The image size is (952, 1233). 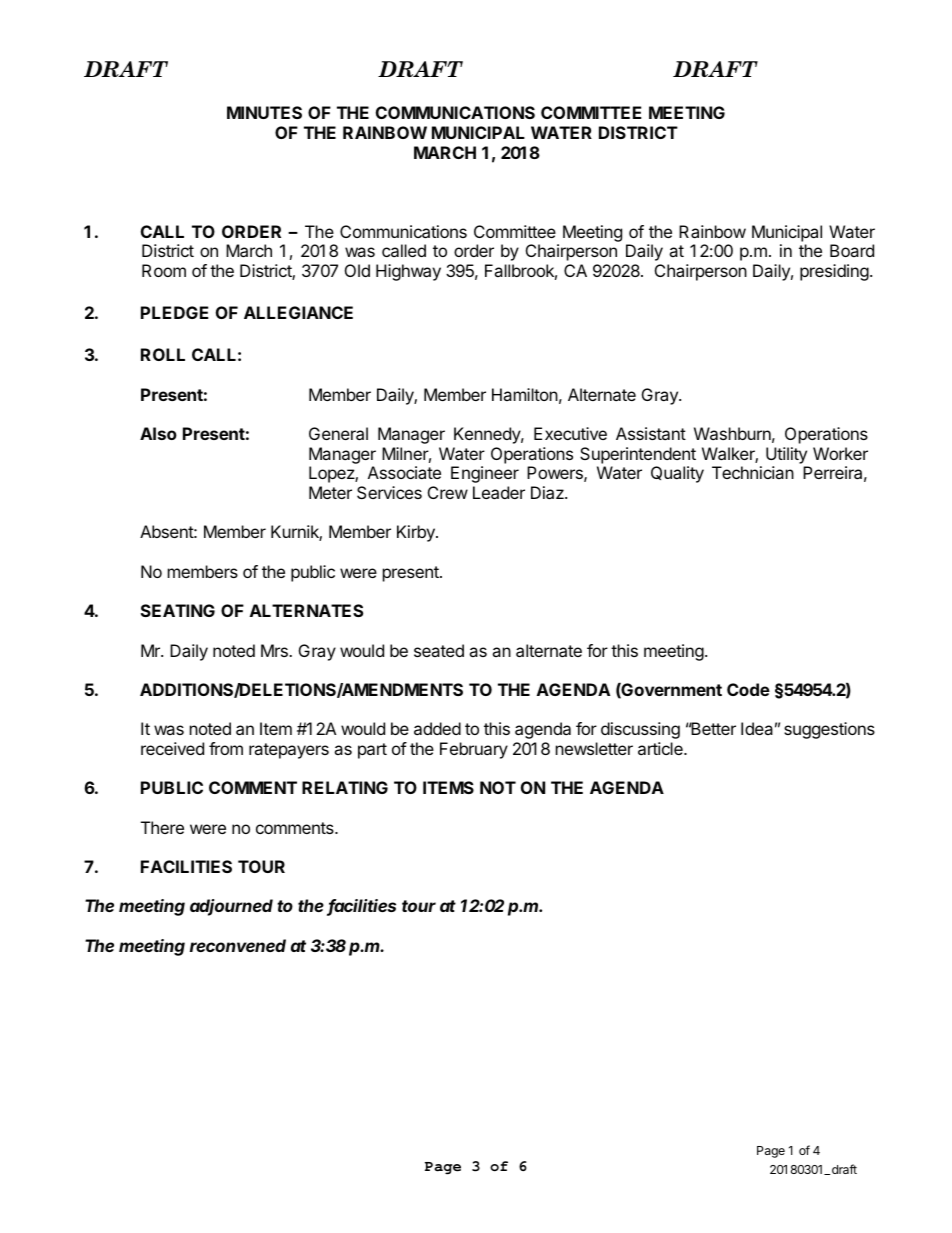 What do you see at coordinates (852, 250) in the page?
I see `Board` at bounding box center [852, 250].
